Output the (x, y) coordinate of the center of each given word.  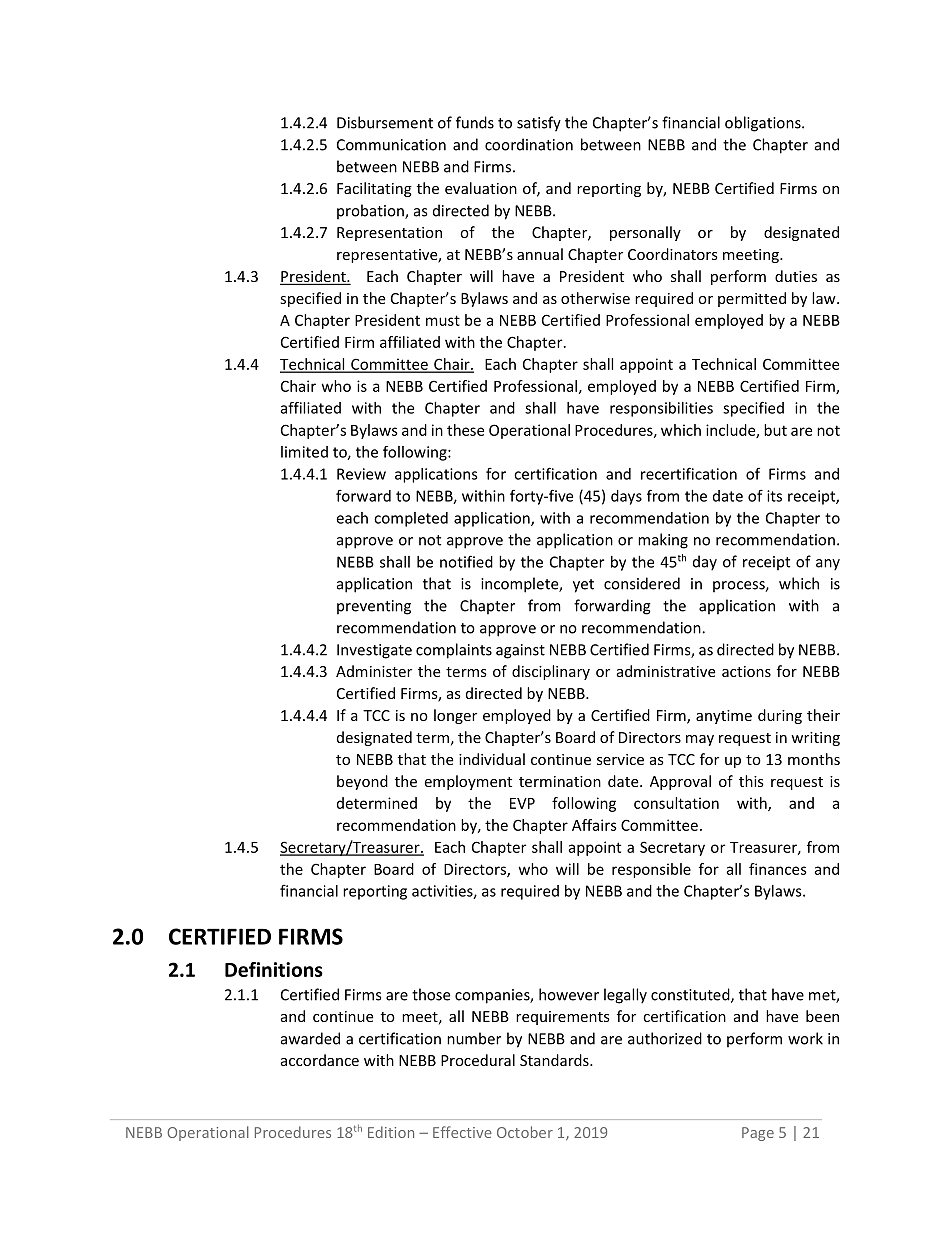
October (525, 1132)
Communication (391, 145)
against (520, 651)
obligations (764, 124)
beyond (362, 782)
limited (304, 452)
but (775, 430)
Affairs (594, 825)
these (465, 430)
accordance (320, 1060)
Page (758, 1134)
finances (778, 869)
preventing (374, 607)
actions (746, 671)
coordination (529, 144)
